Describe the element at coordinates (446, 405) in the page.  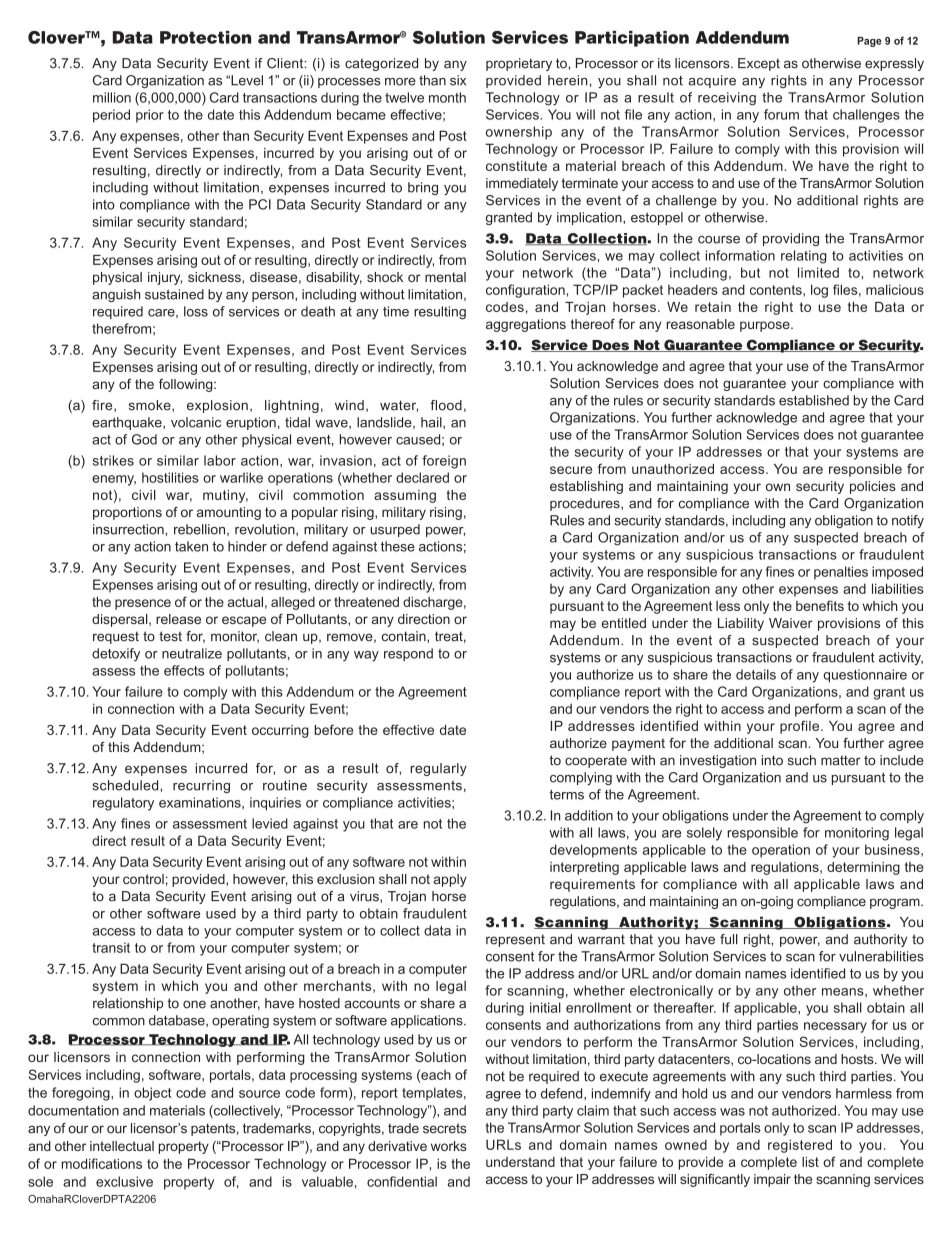
I see `flood` at that location.
